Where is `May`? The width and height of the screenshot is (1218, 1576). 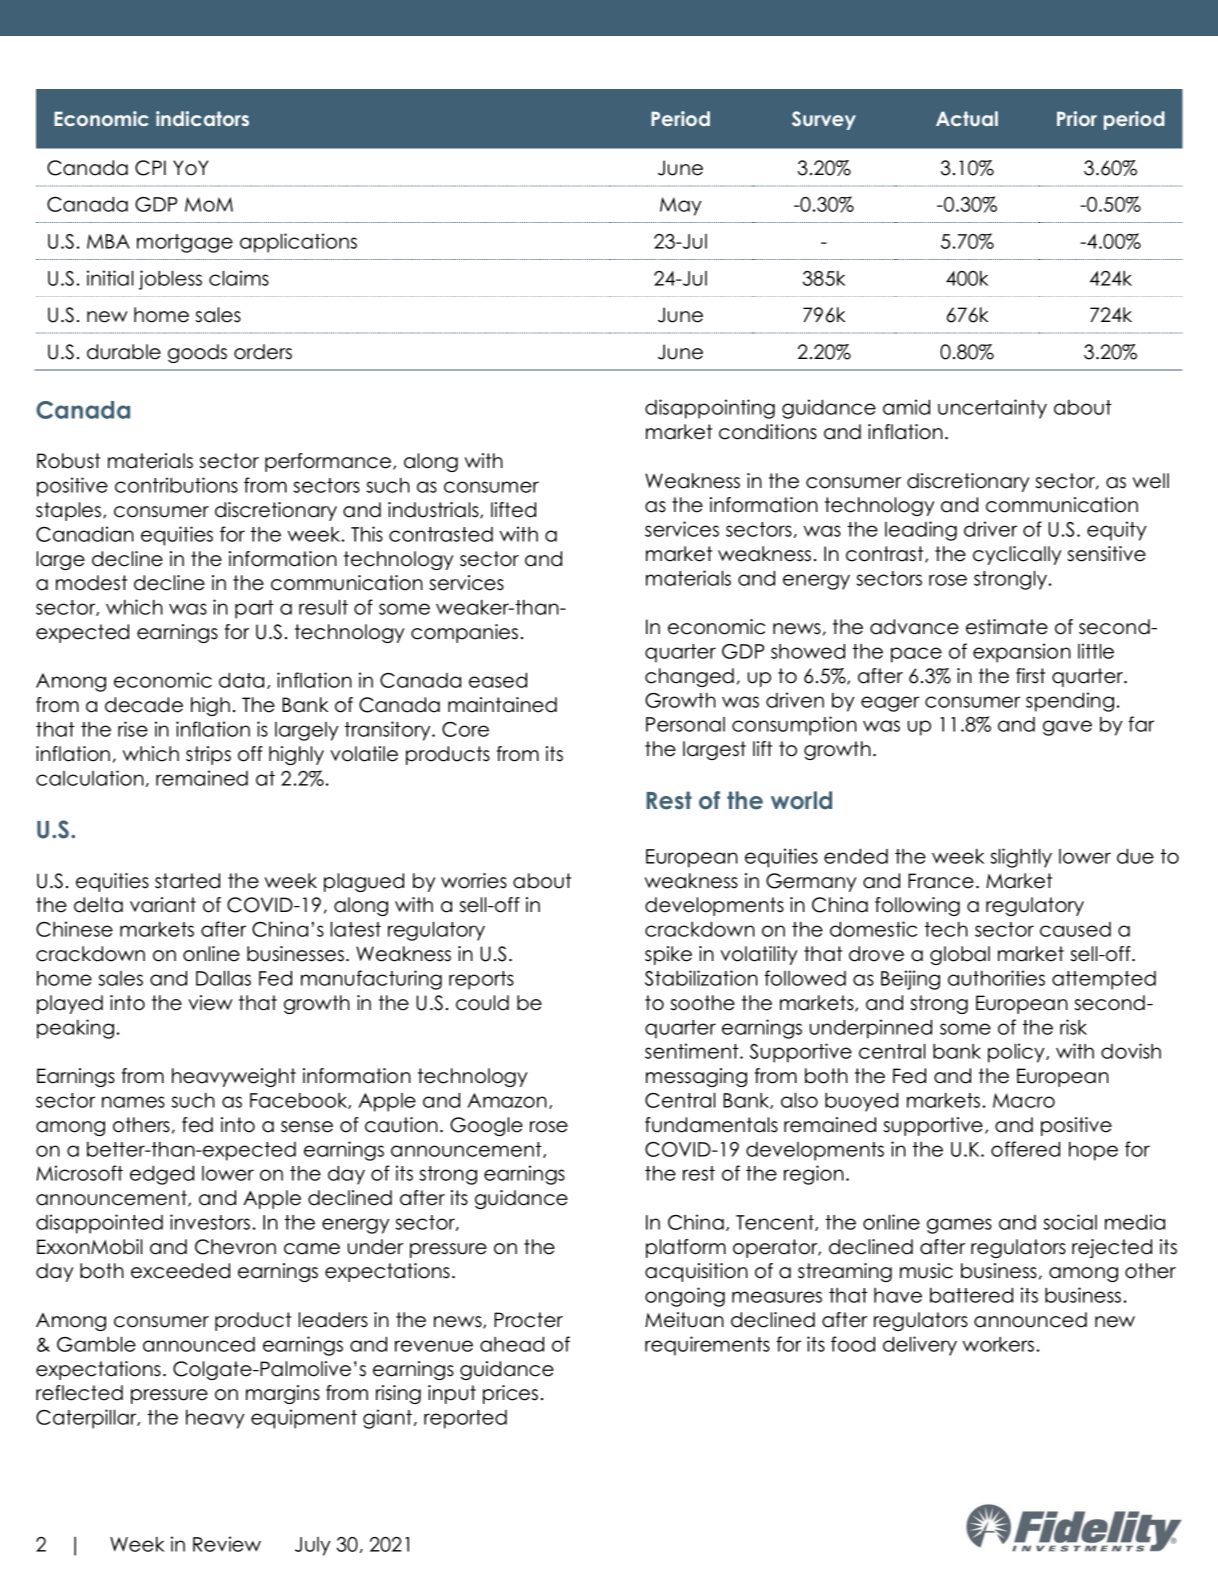 May is located at coordinates (680, 206).
